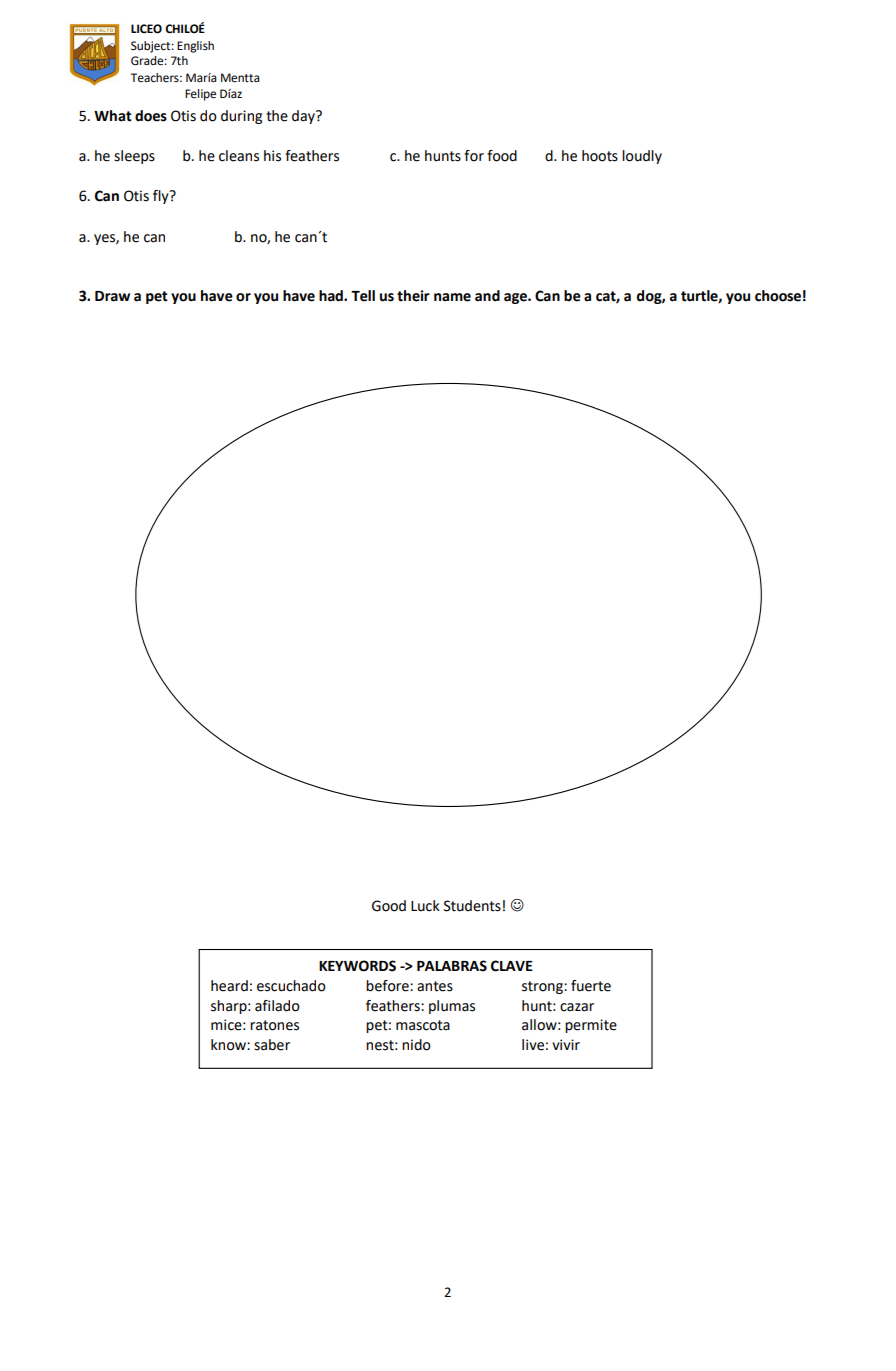 The width and height of the image is (896, 1371). I want to click on choose, so click(778, 296).
